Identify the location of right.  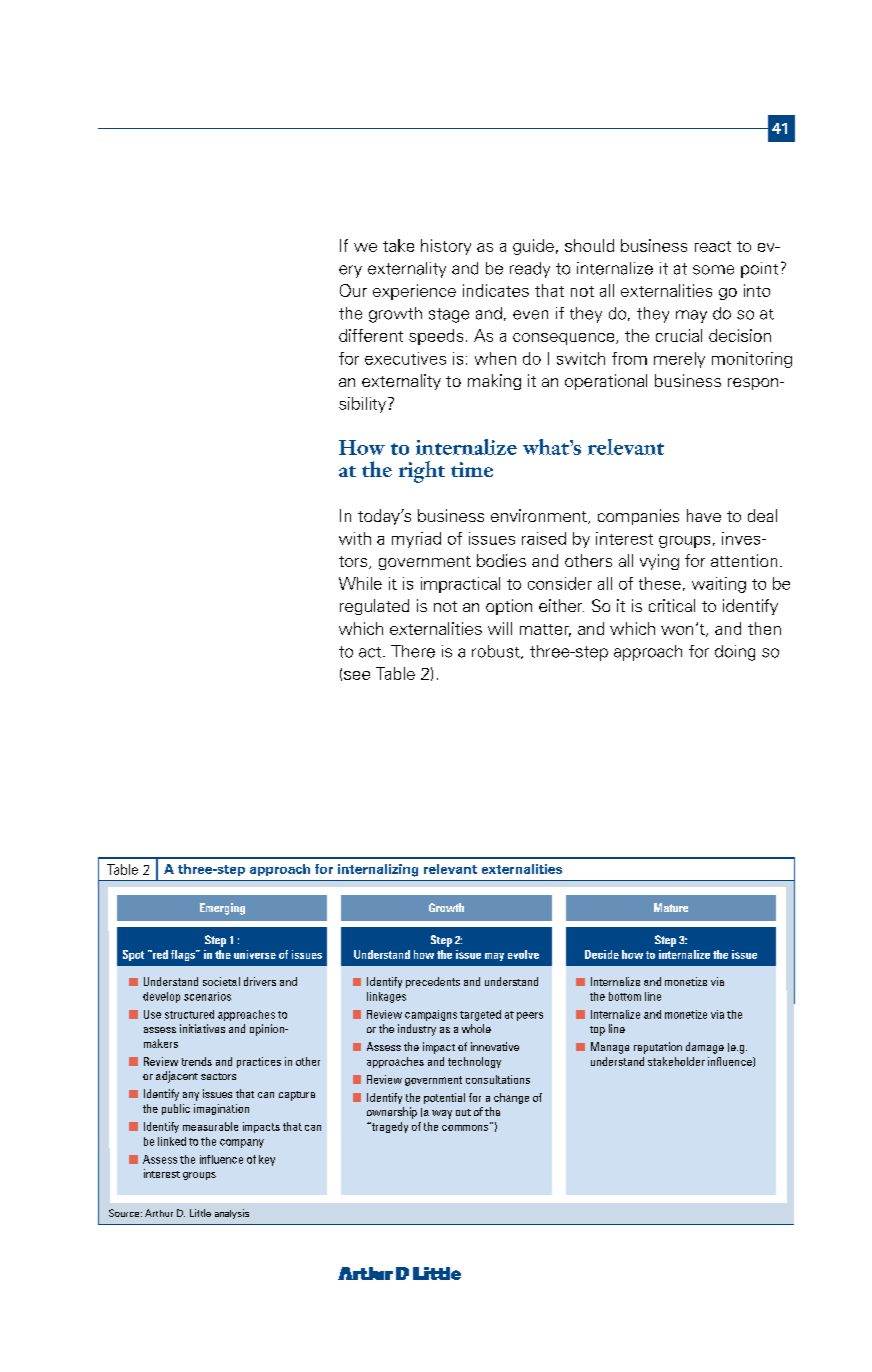
(422, 472).
